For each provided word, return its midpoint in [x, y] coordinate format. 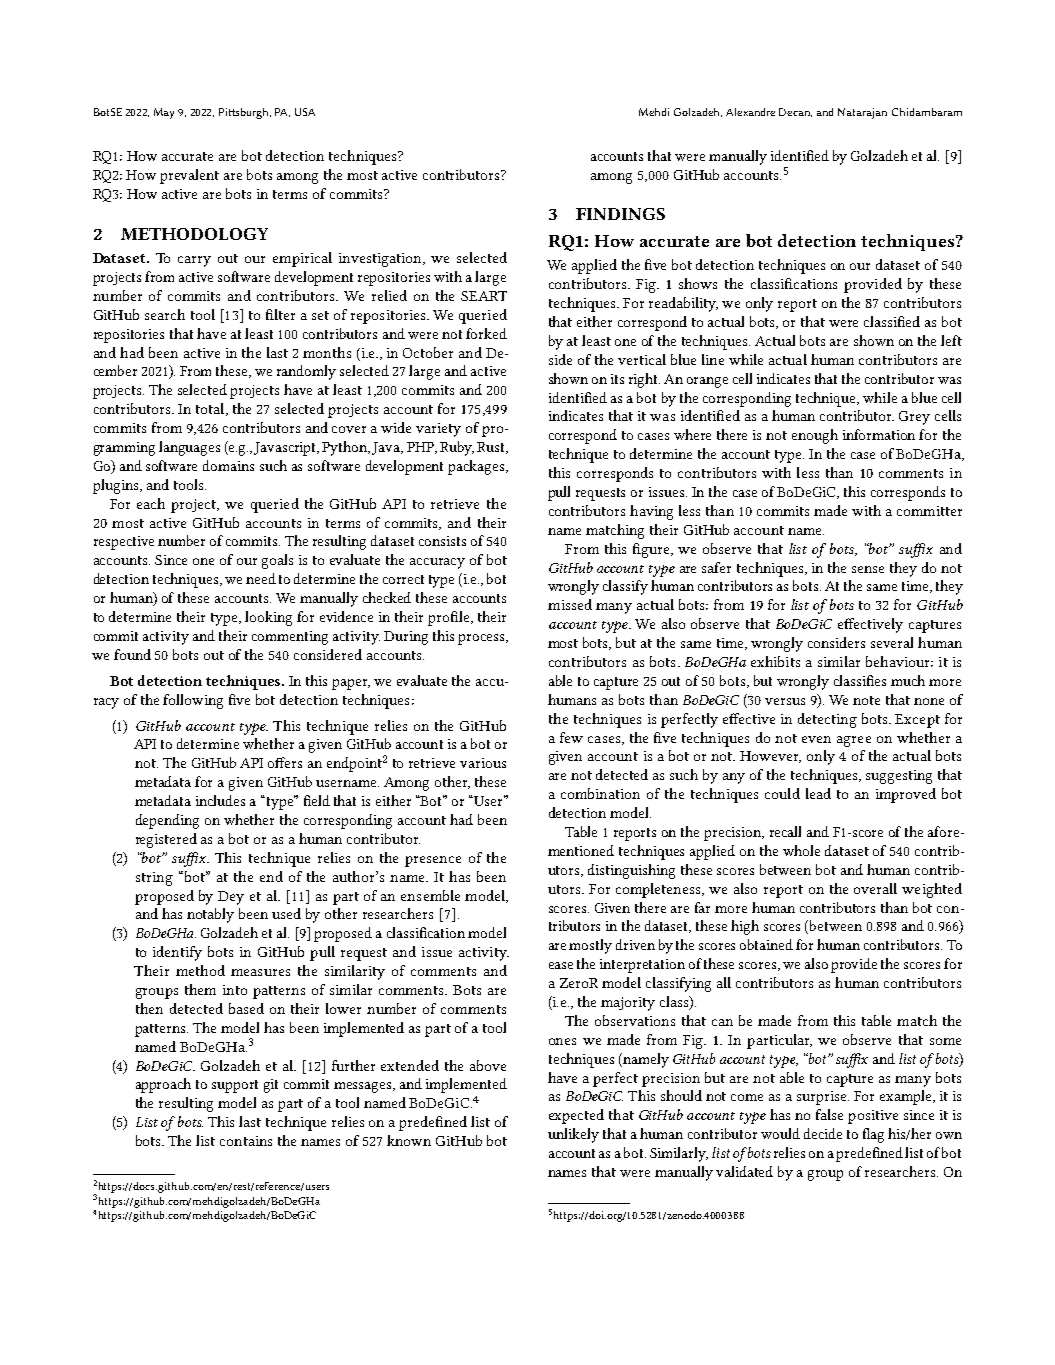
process [482, 639]
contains [246, 1141]
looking [268, 618]
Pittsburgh [245, 113]
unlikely [573, 1135]
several [892, 642]
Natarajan [862, 113]
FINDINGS [620, 214]
